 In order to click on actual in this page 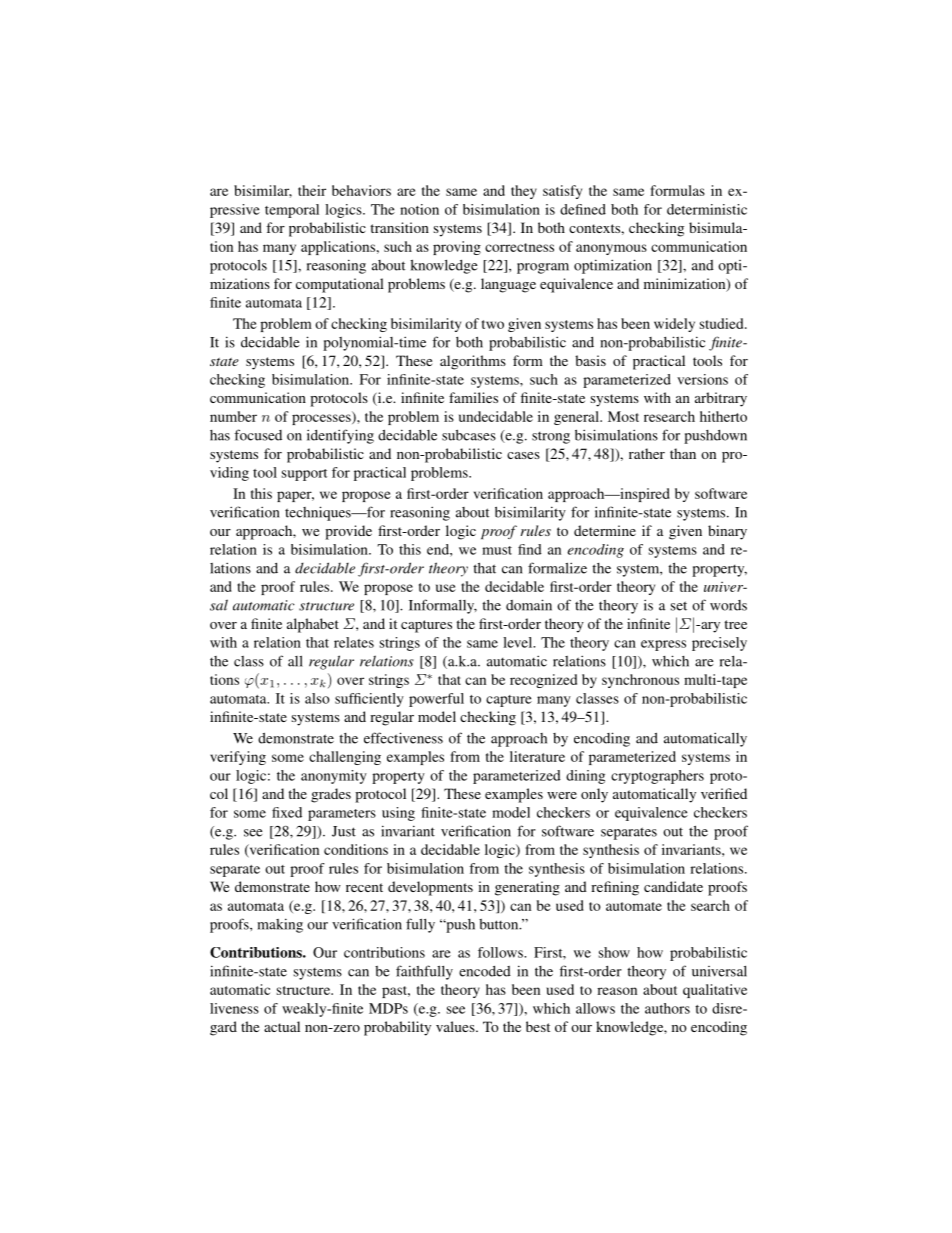, I will do `click(282, 1026)`.
